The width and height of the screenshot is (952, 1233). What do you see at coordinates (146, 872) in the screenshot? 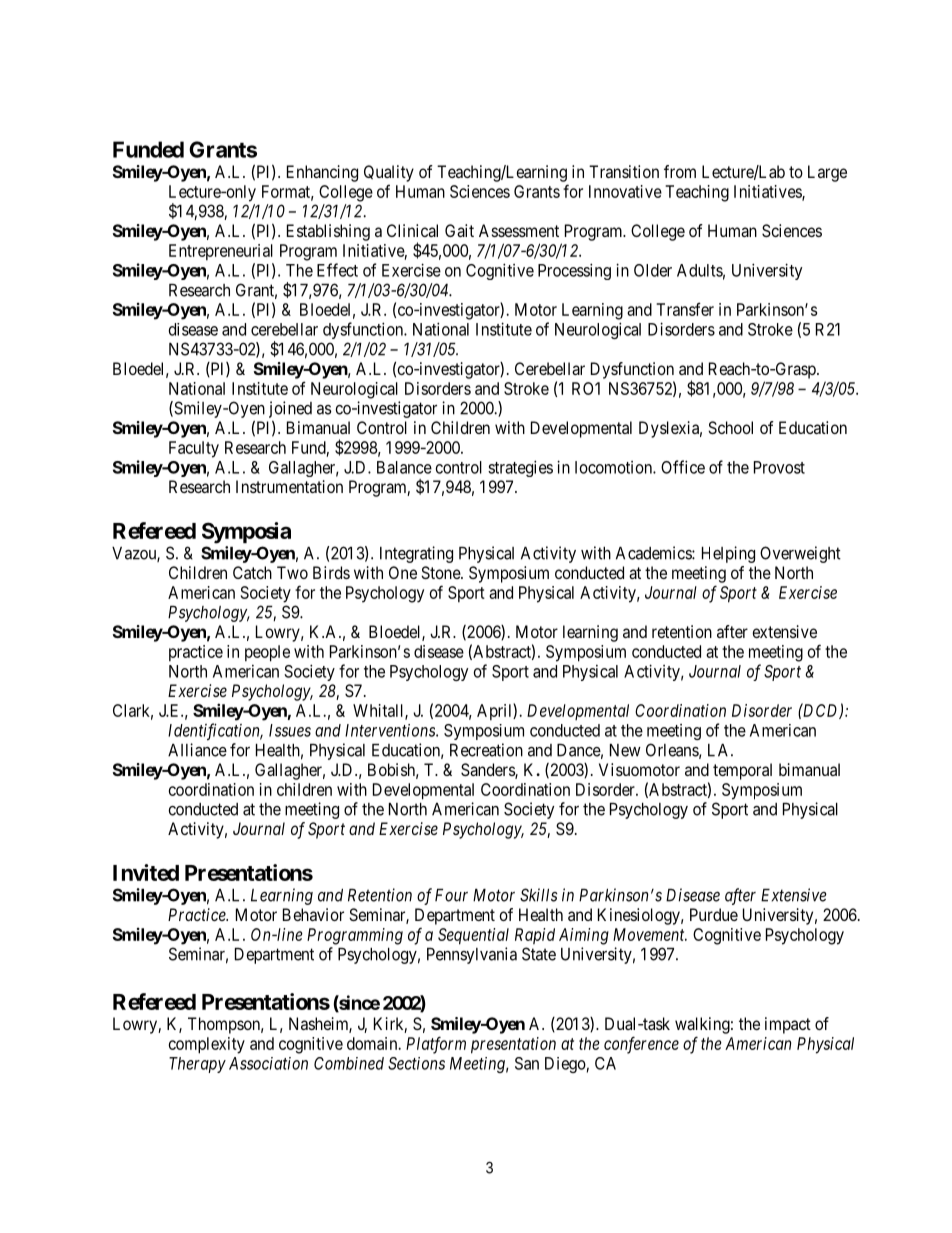
I see `Invited` at bounding box center [146, 872].
